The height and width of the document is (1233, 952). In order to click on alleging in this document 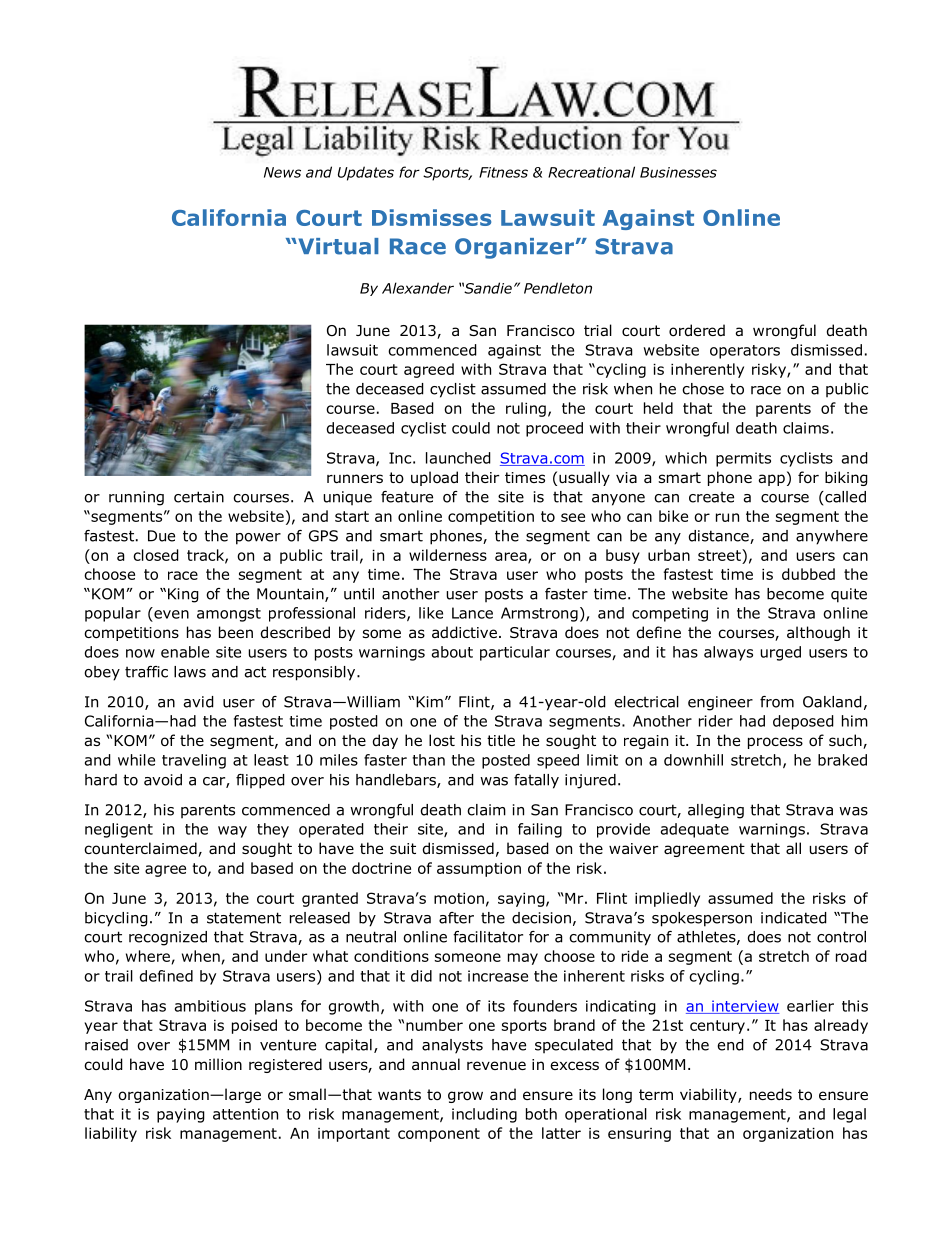, I will do `click(716, 811)`.
